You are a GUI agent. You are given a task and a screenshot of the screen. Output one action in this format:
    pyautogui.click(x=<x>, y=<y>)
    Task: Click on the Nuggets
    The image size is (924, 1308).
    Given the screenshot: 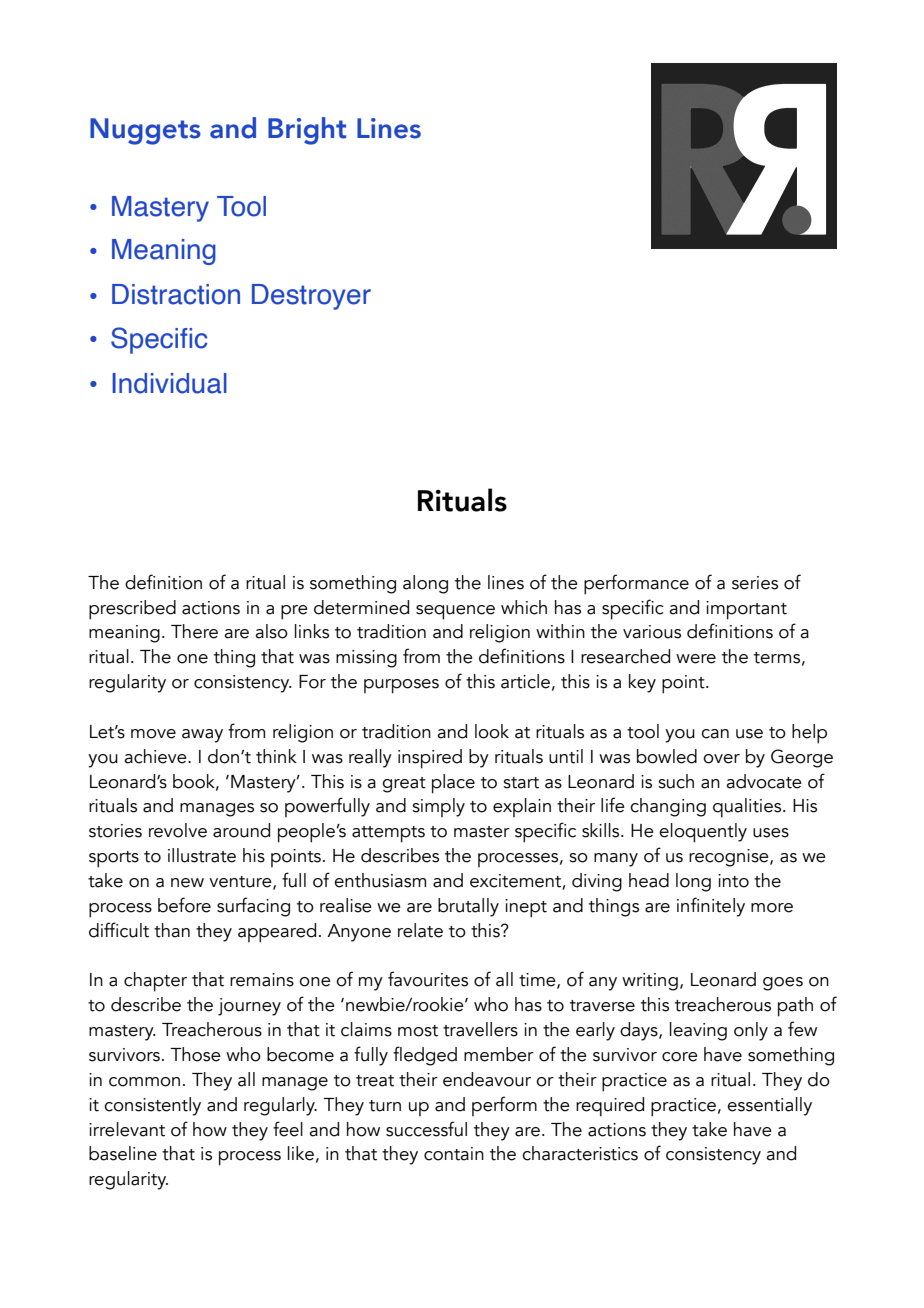 What is the action you would take?
    pyautogui.click(x=145, y=131)
